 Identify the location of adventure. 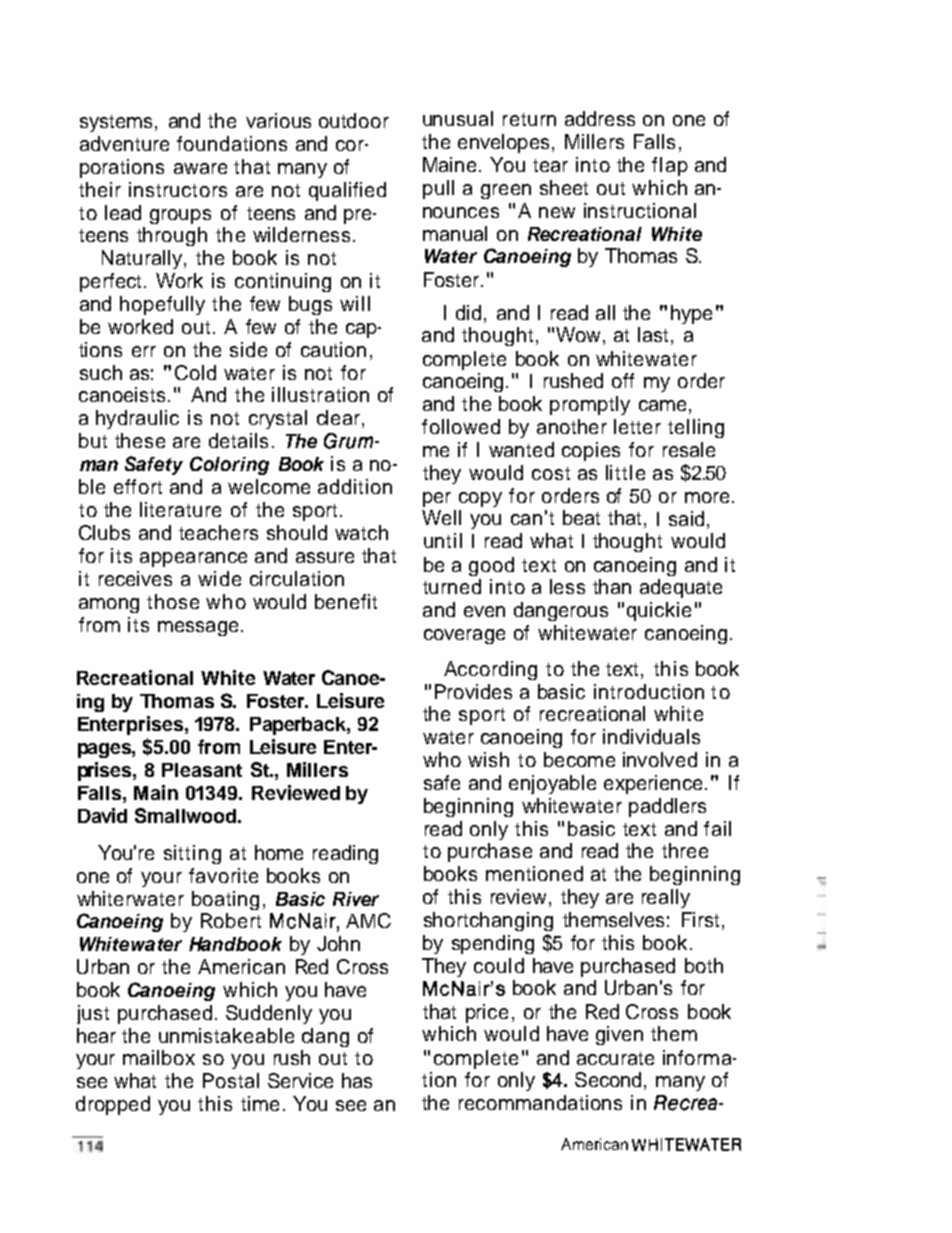
(124, 143).
